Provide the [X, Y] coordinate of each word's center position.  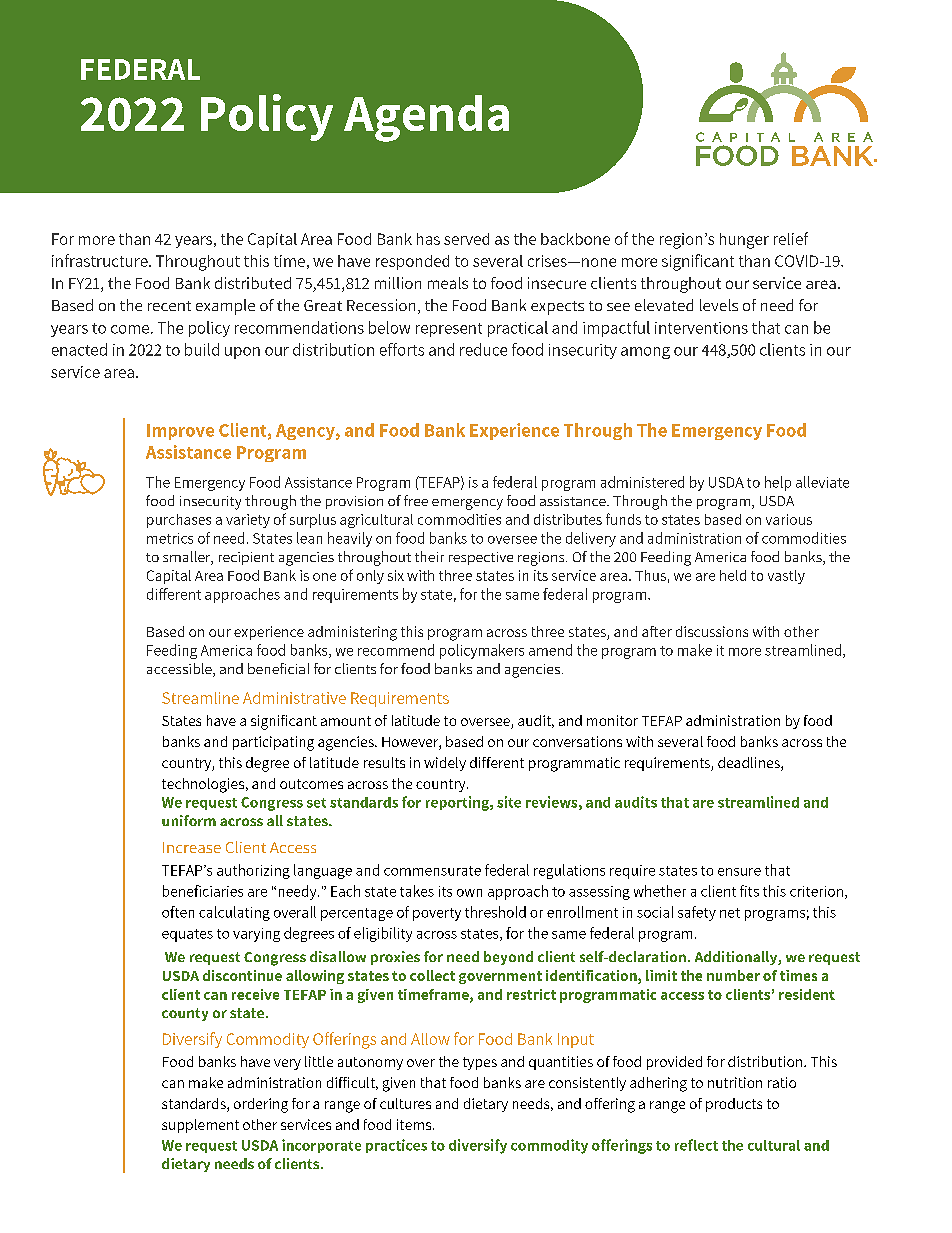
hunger [744, 241]
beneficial [278, 668]
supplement [200, 1126]
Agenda [426, 118]
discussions [712, 631]
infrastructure [101, 260]
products [734, 1105]
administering [352, 633]
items [415, 1124]
